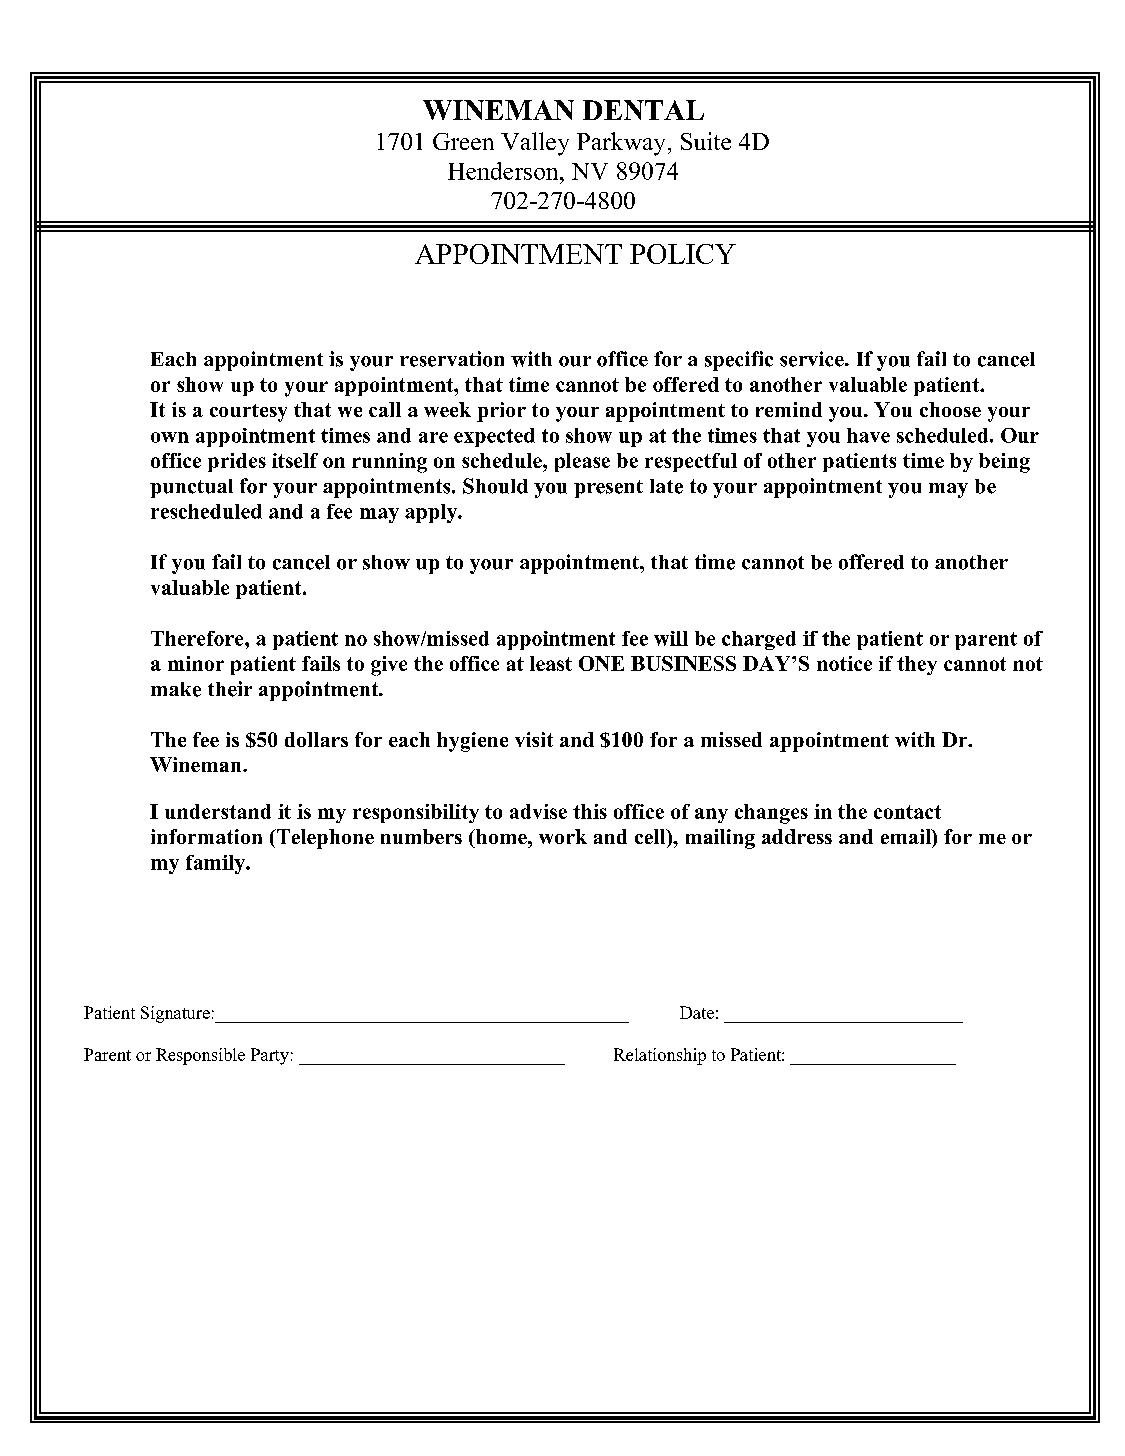 The image size is (1125, 1456). Describe the element at coordinates (463, 141) in the image. I see `Green` at that location.
